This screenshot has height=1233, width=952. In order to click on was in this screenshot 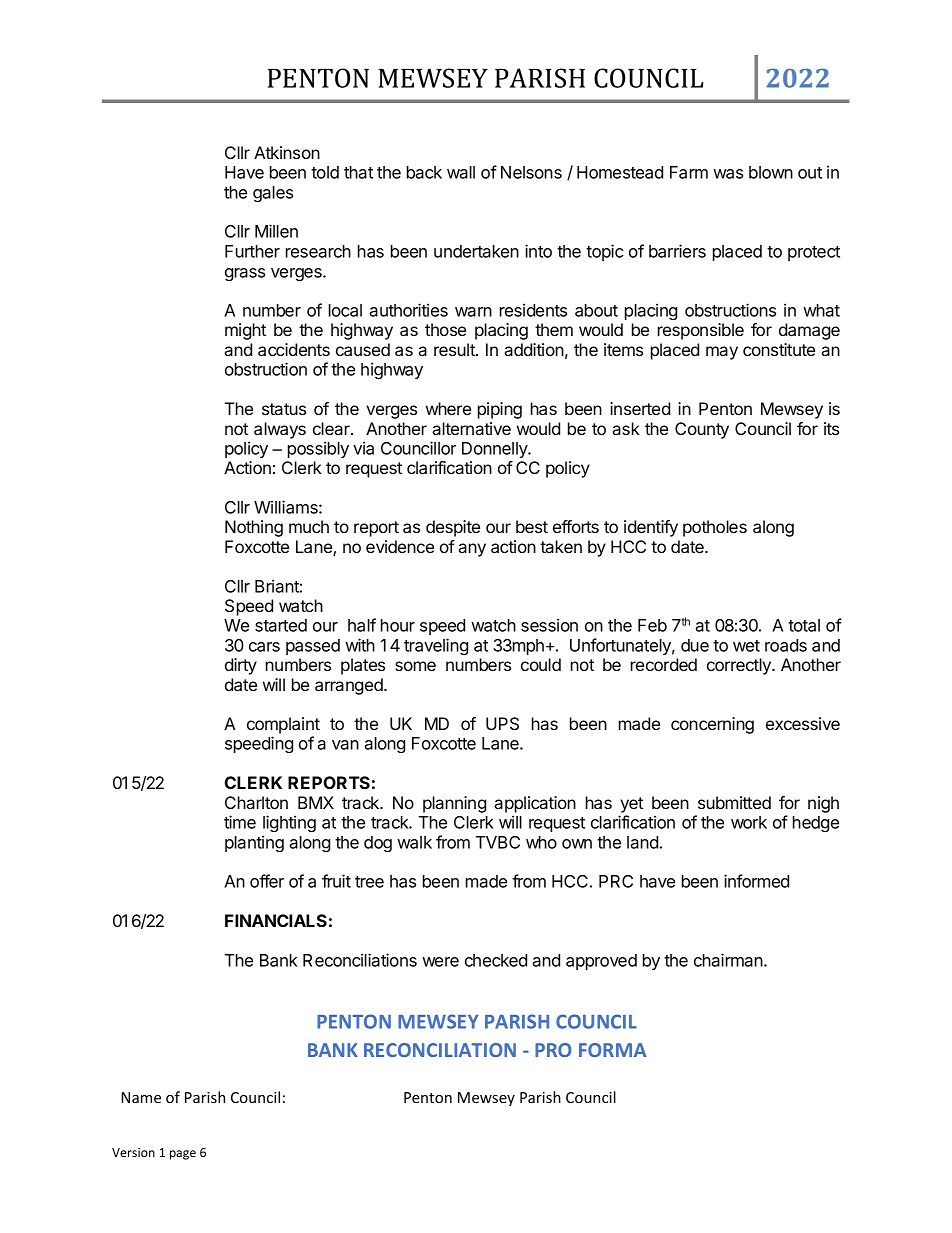, I will do `click(728, 174)`.
